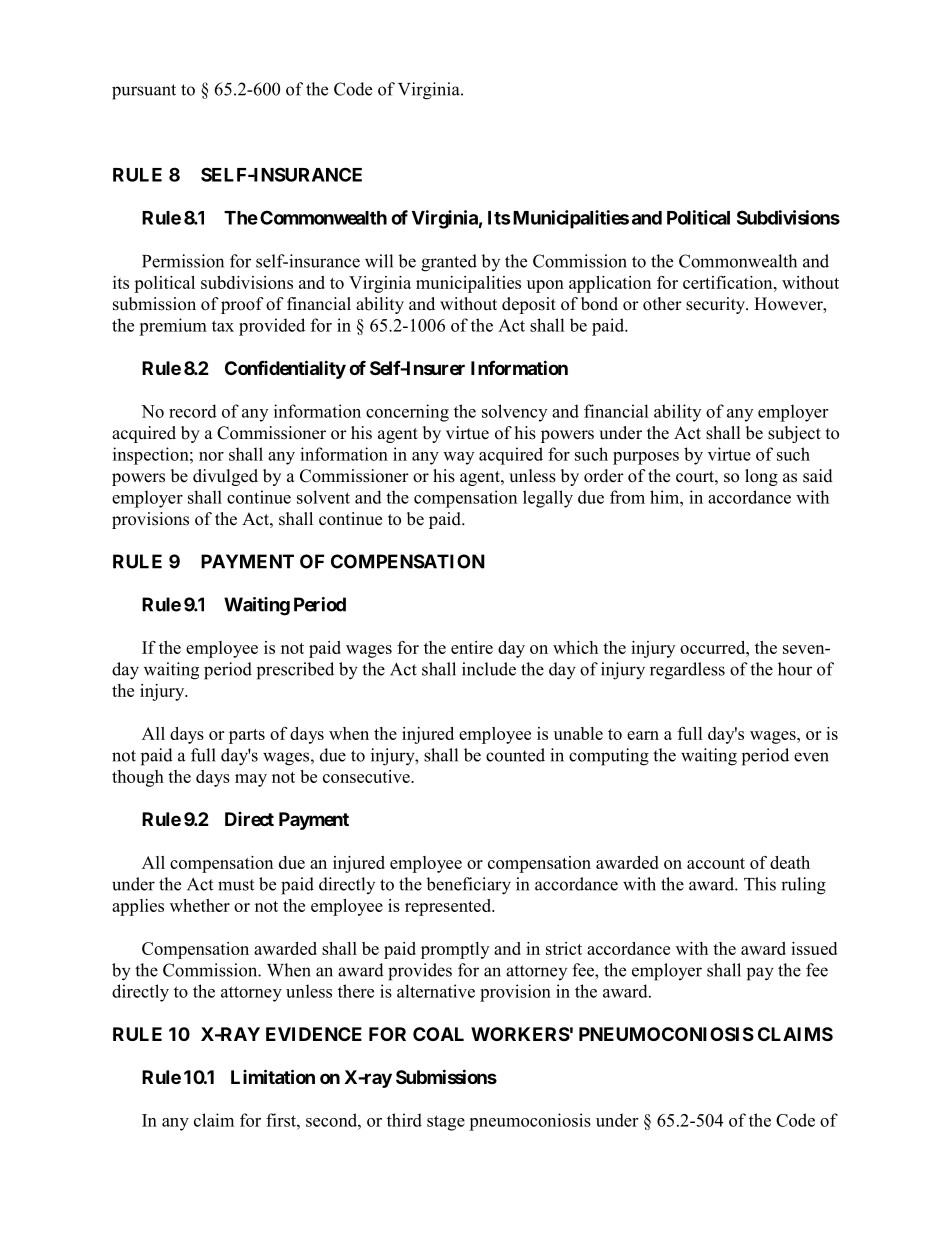  I want to click on entire, so click(472, 647).
